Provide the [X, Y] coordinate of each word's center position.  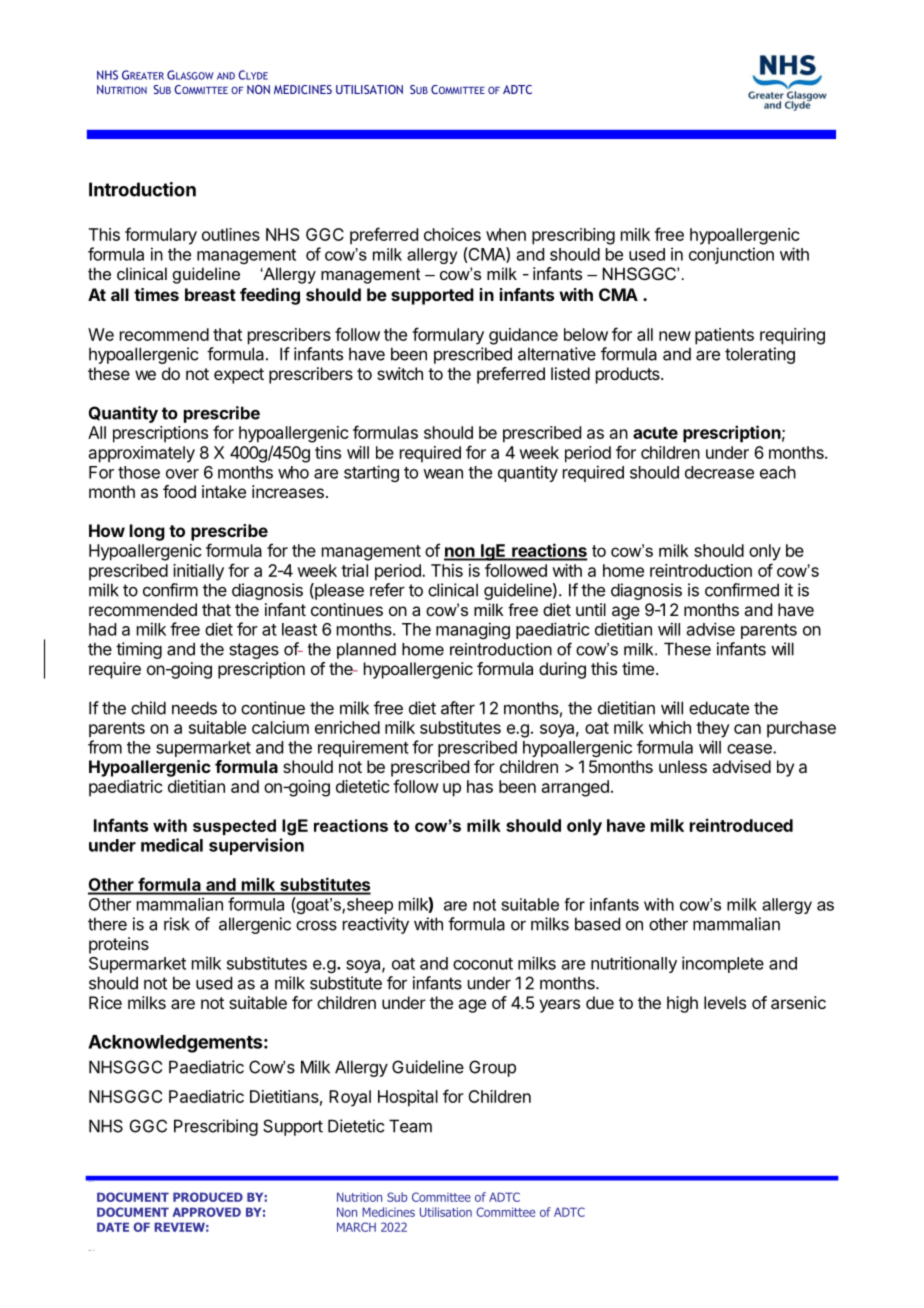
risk [177, 924]
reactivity [376, 925]
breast [210, 294]
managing [473, 630]
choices [452, 234]
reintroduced [741, 825]
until [591, 609]
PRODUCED [208, 1197]
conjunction [731, 255]
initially [198, 572]
